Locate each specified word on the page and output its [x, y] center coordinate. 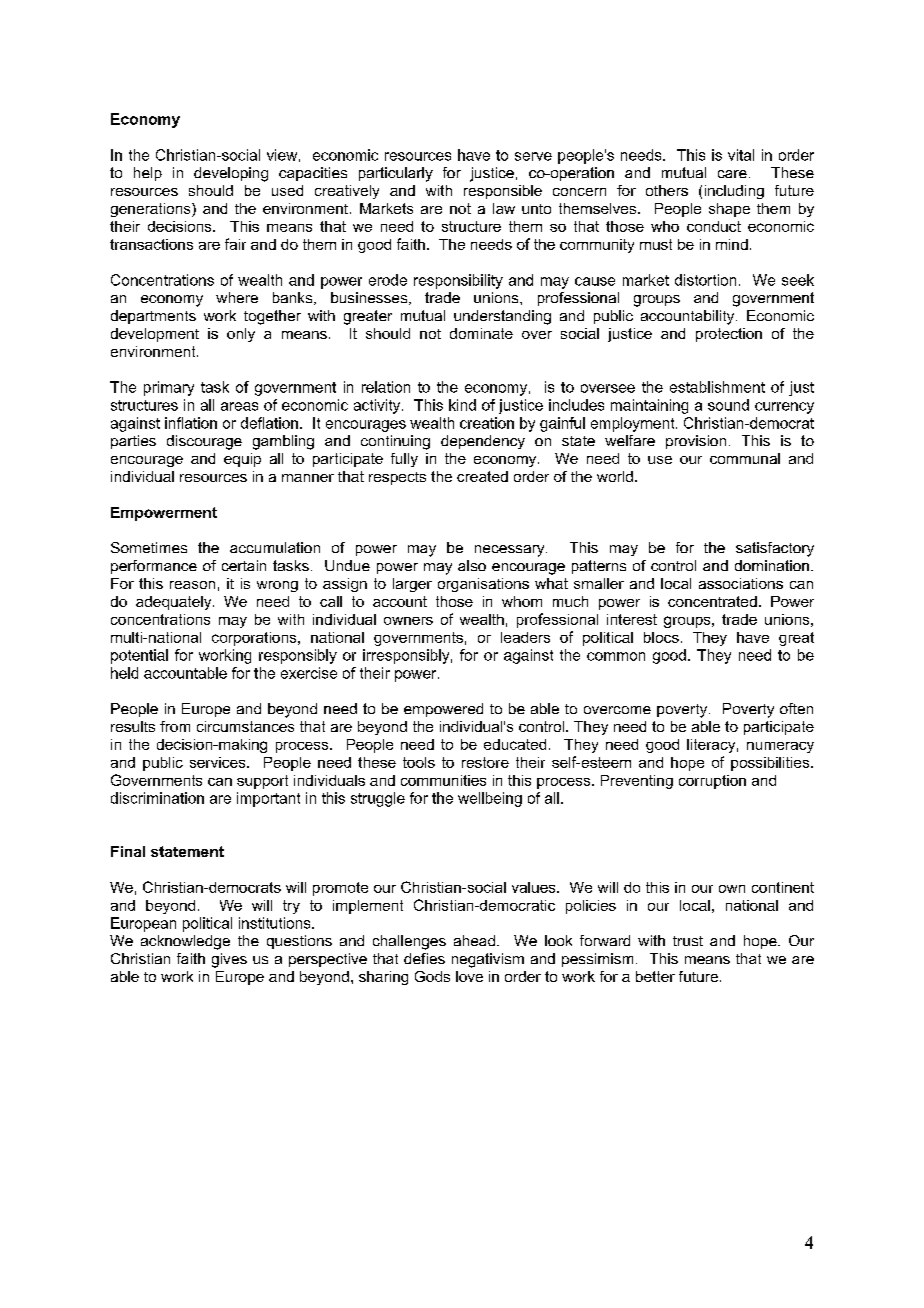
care [732, 174]
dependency [483, 442]
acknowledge [185, 942]
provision [696, 442]
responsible [503, 192]
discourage [204, 442]
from [175, 726]
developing [231, 174]
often [796, 708]
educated [515, 744]
